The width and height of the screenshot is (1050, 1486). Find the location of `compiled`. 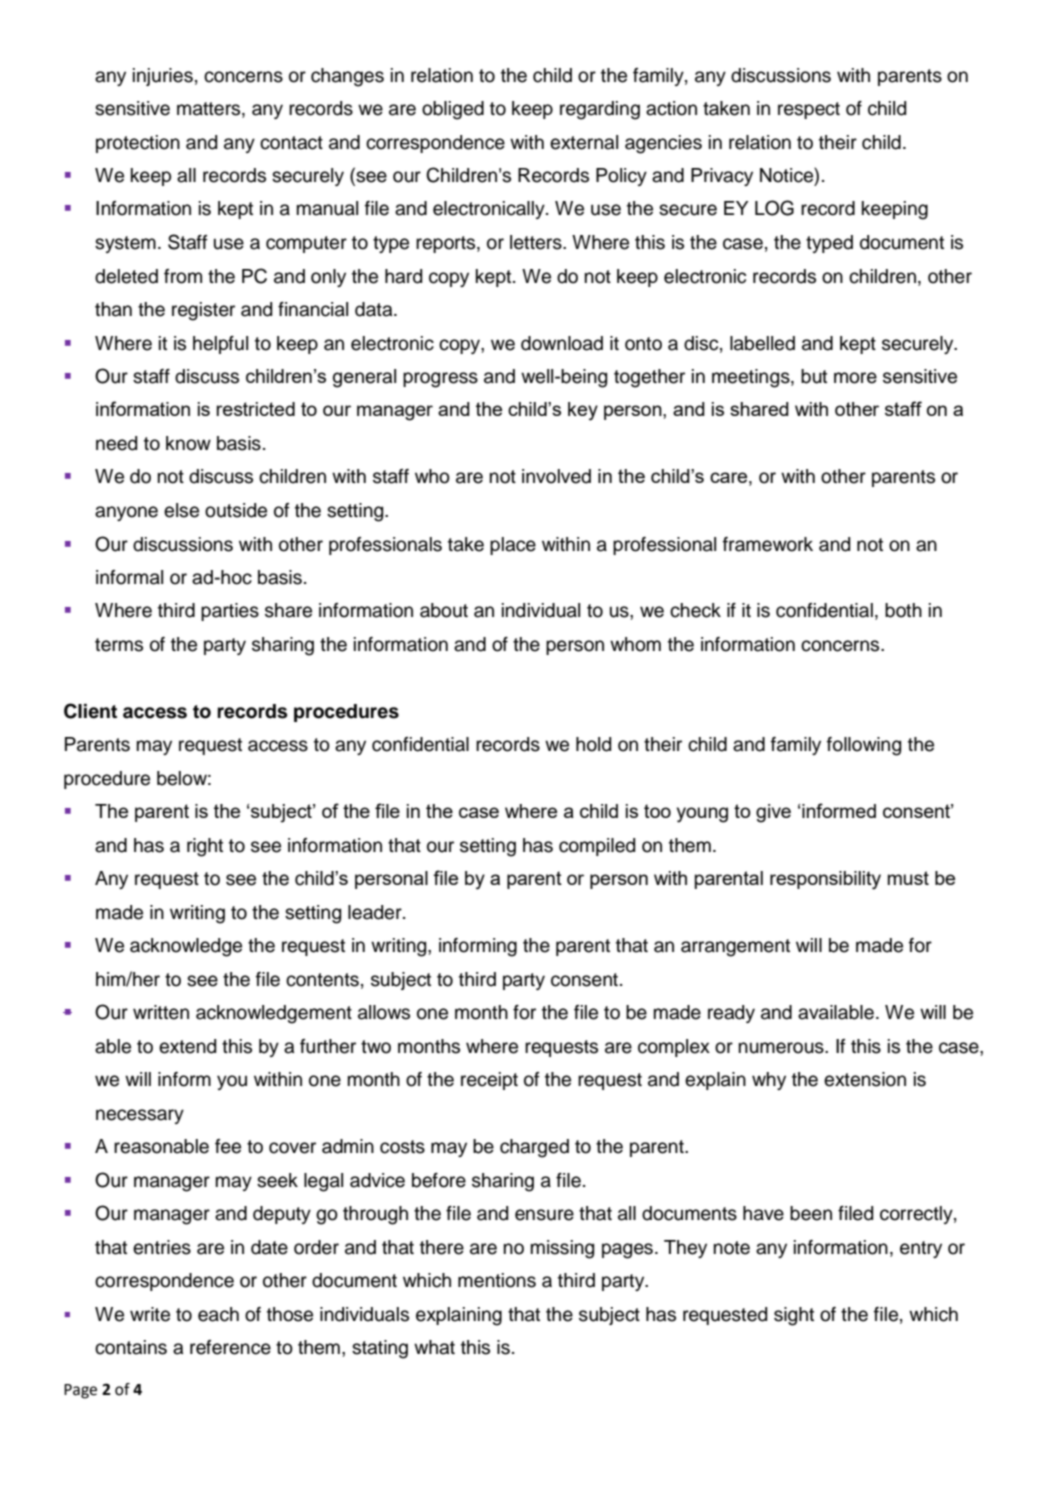

compiled is located at coordinates (597, 847).
